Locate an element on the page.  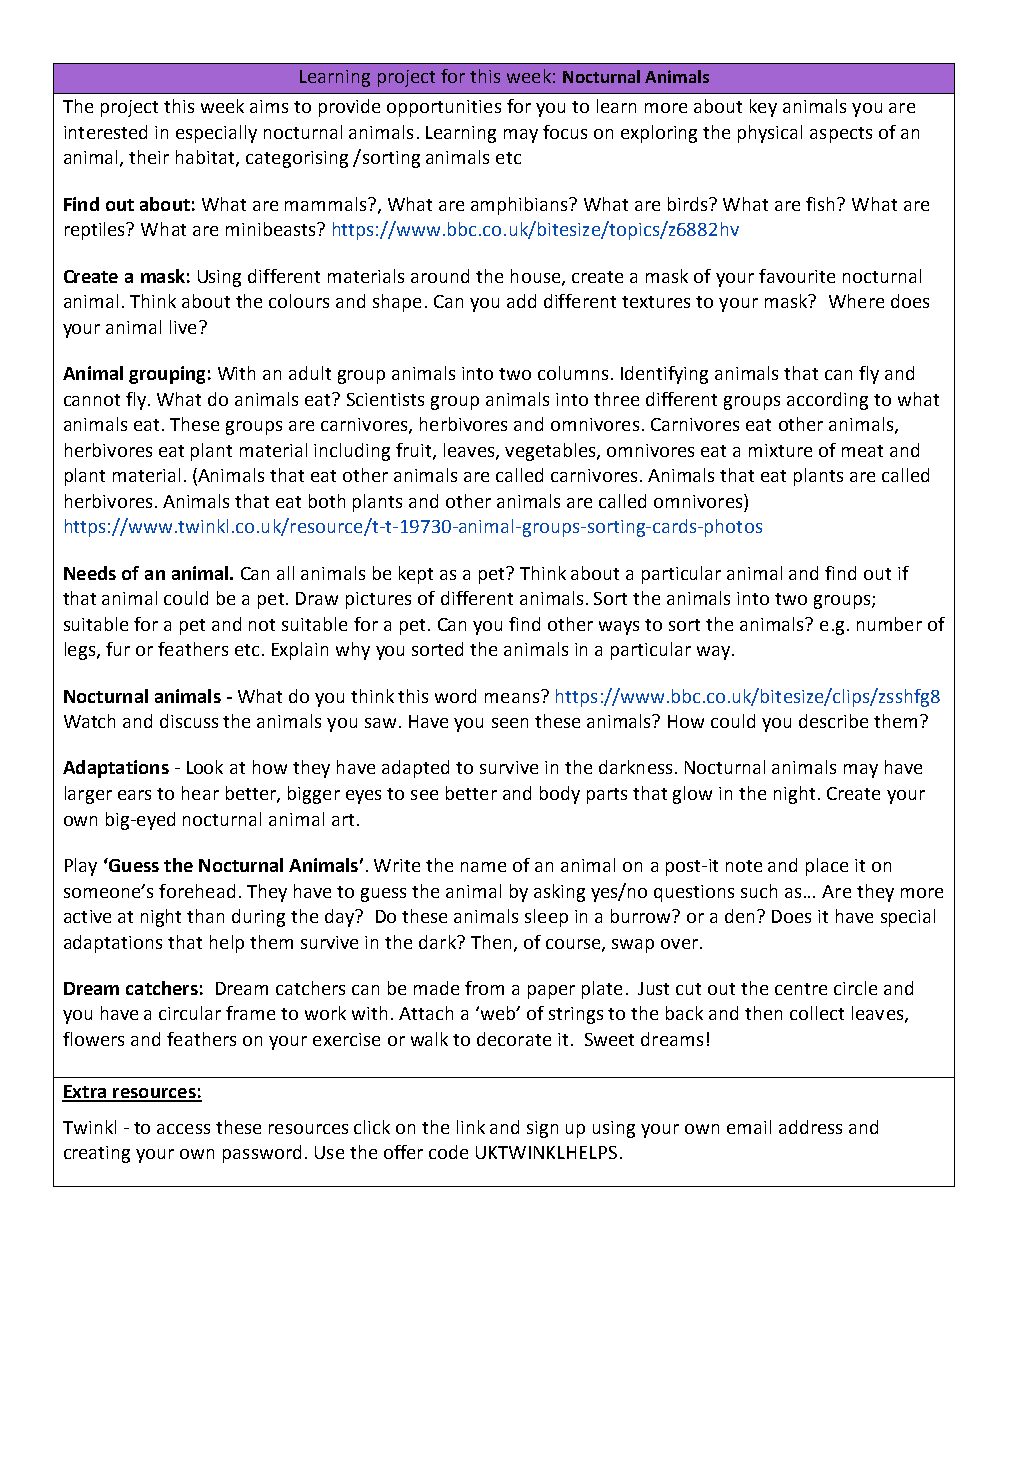
link is located at coordinates (471, 1127).
